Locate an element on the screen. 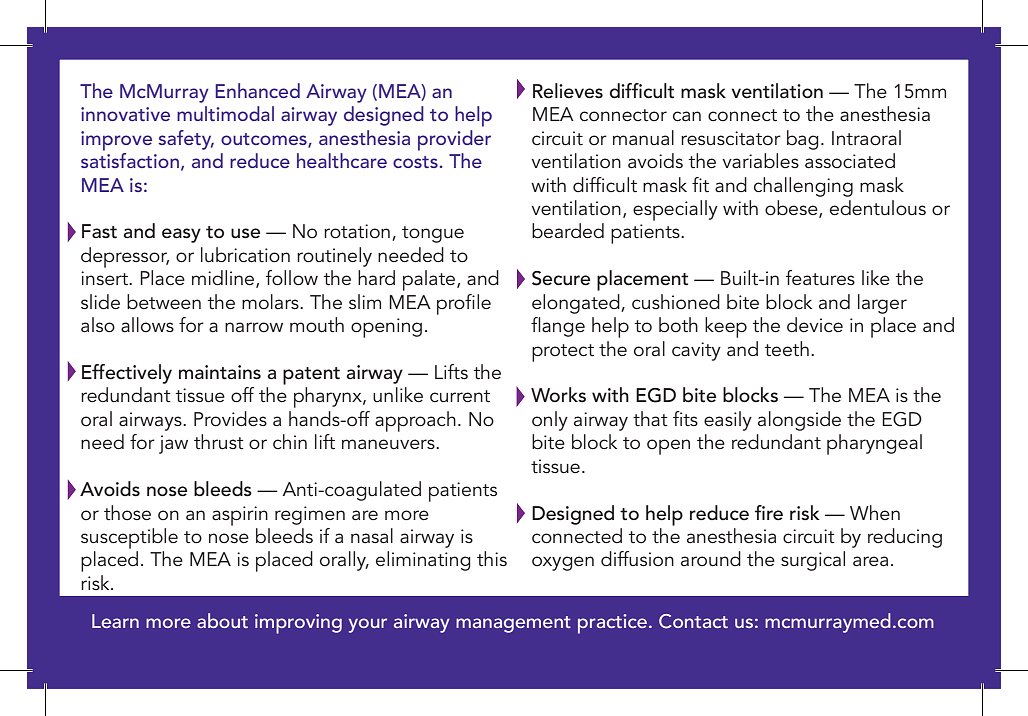 Image resolution: width=1028 pixels, height=716 pixels. alongside is located at coordinates (799, 421).
